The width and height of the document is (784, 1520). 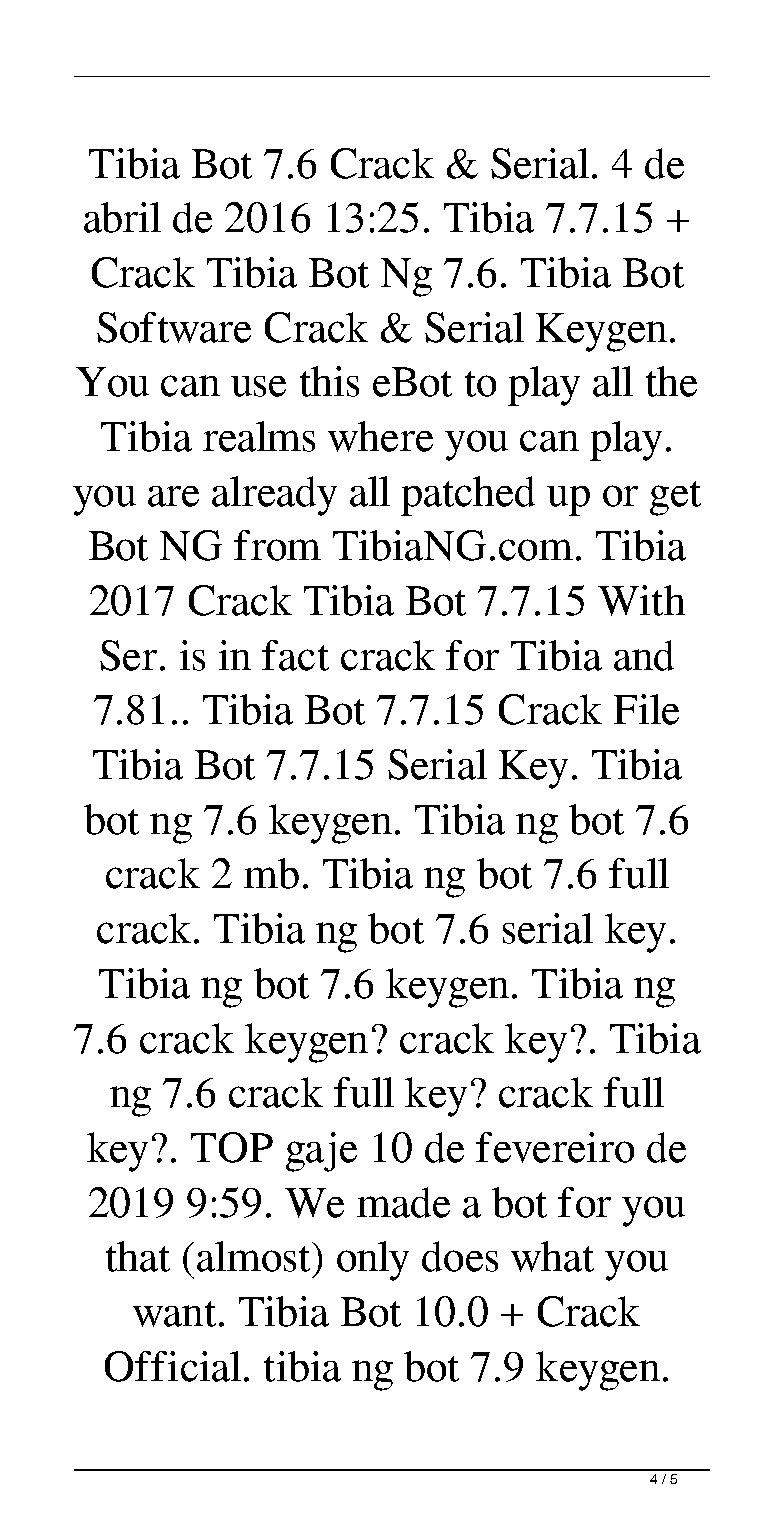 I want to click on the, so click(x=671, y=381).
